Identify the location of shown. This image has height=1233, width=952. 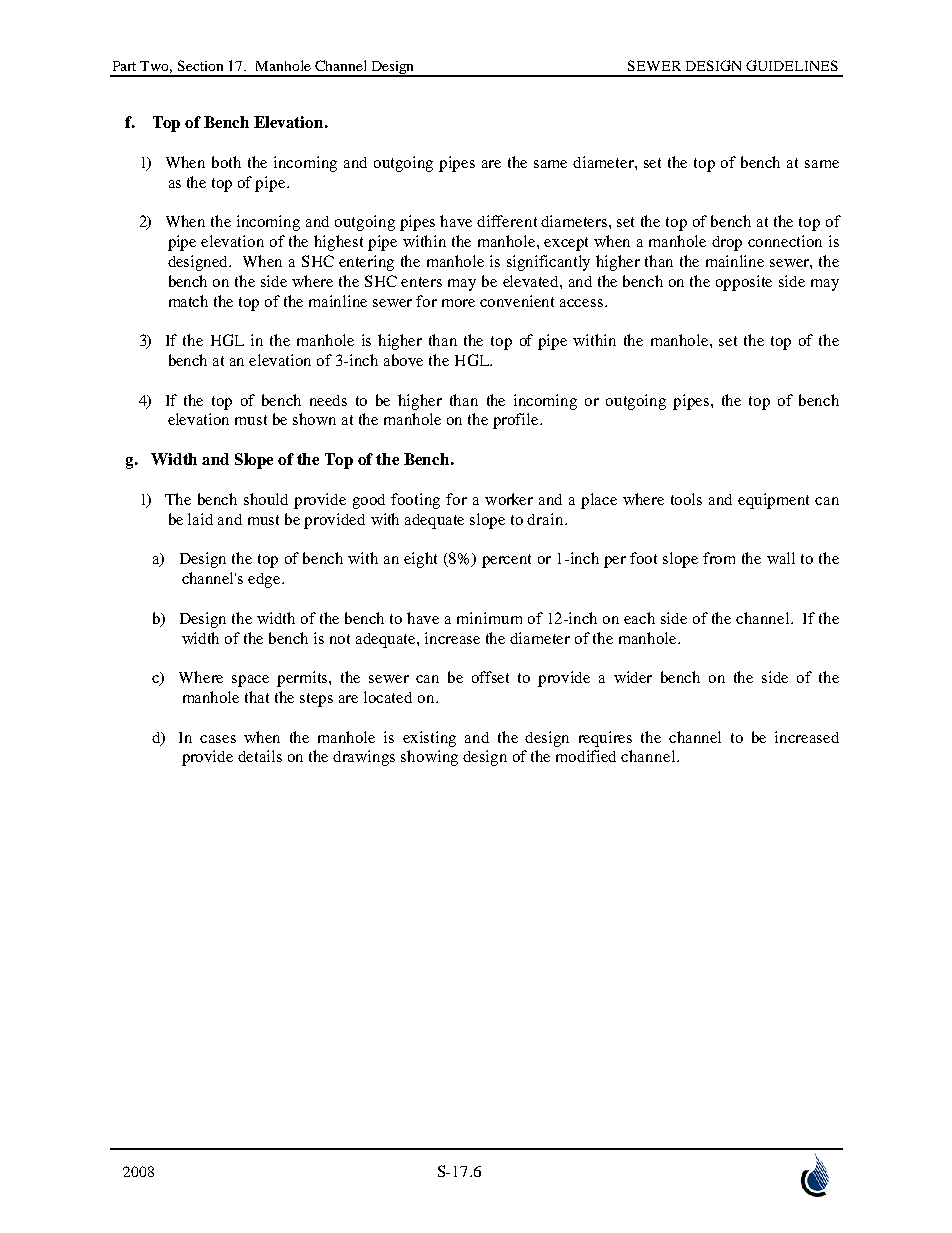
(314, 419).
